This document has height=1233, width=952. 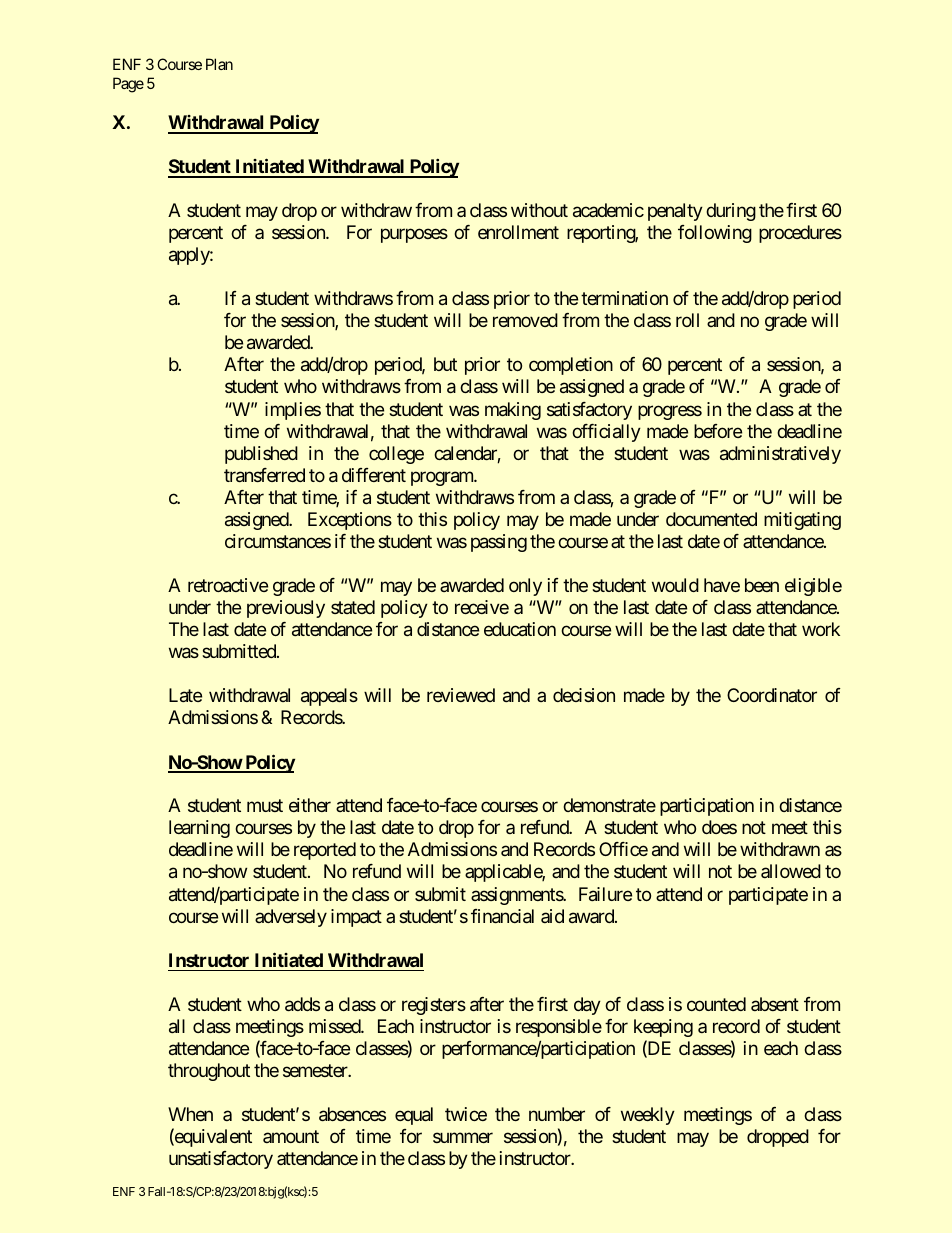 I want to click on Plan, so click(x=219, y=64).
